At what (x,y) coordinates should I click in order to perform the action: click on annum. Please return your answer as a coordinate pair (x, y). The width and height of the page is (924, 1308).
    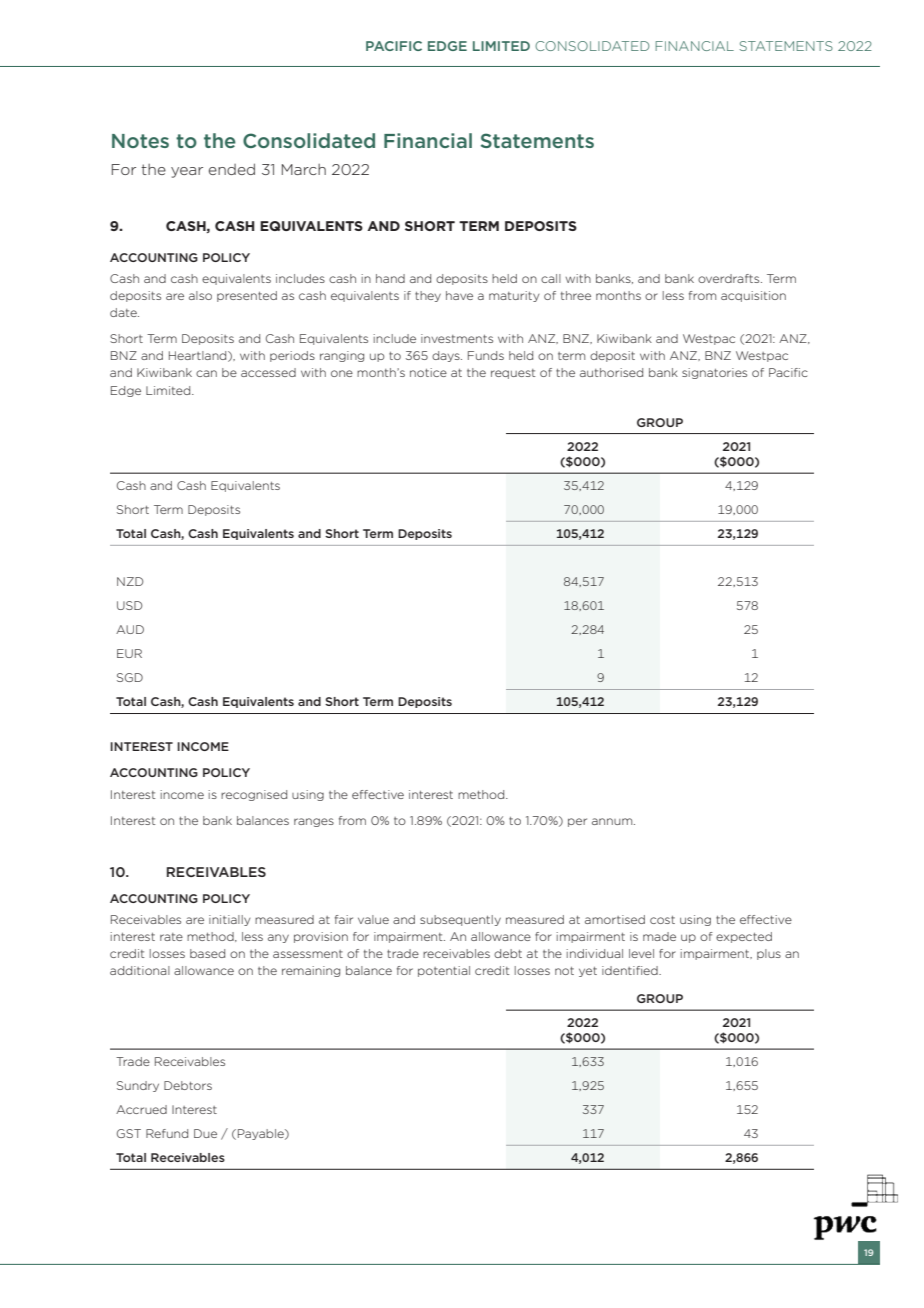
    Looking at the image, I should click on (613, 821).
